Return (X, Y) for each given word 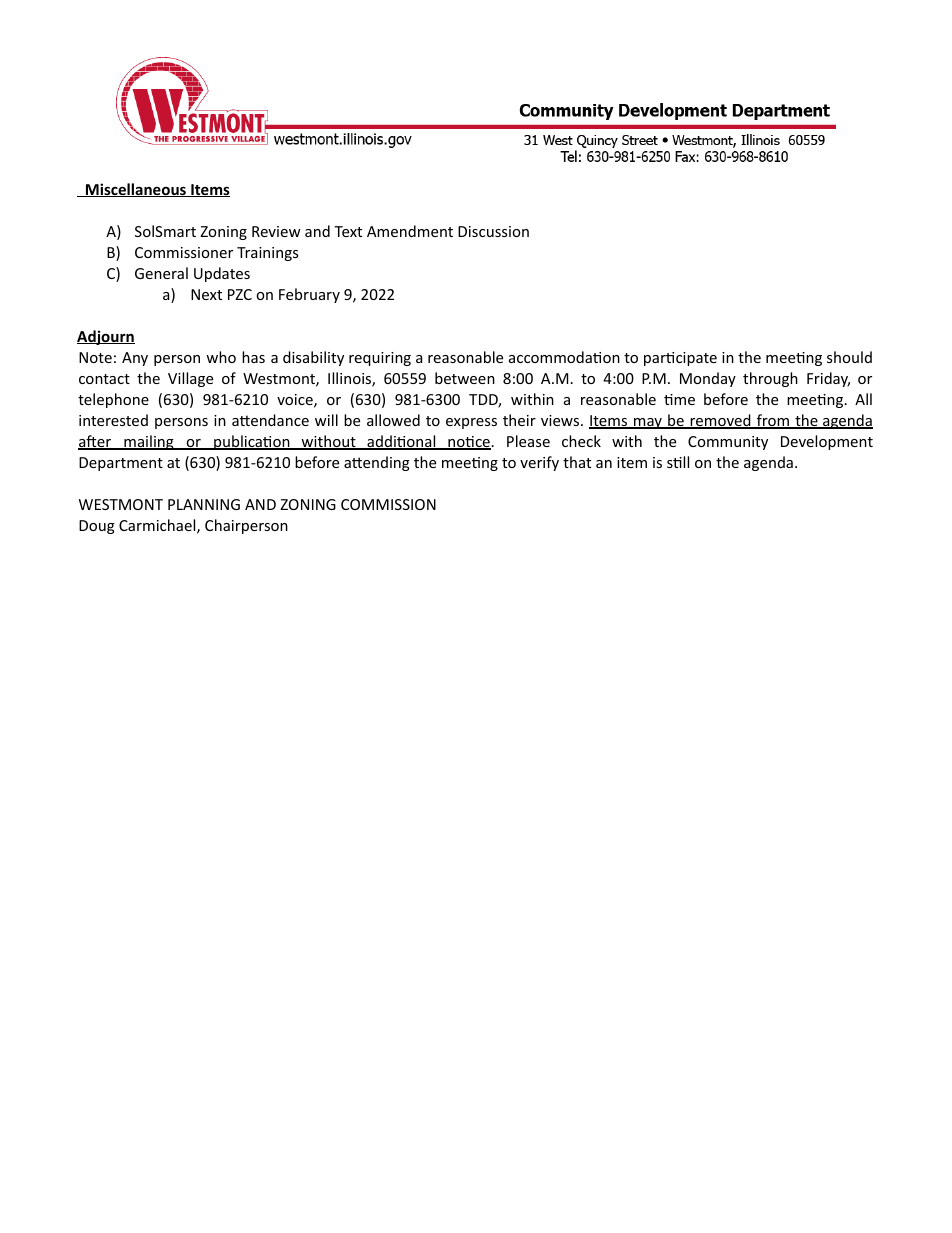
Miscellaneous (136, 190)
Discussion (493, 231)
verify (539, 463)
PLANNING (204, 504)
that (577, 462)
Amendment (410, 231)
